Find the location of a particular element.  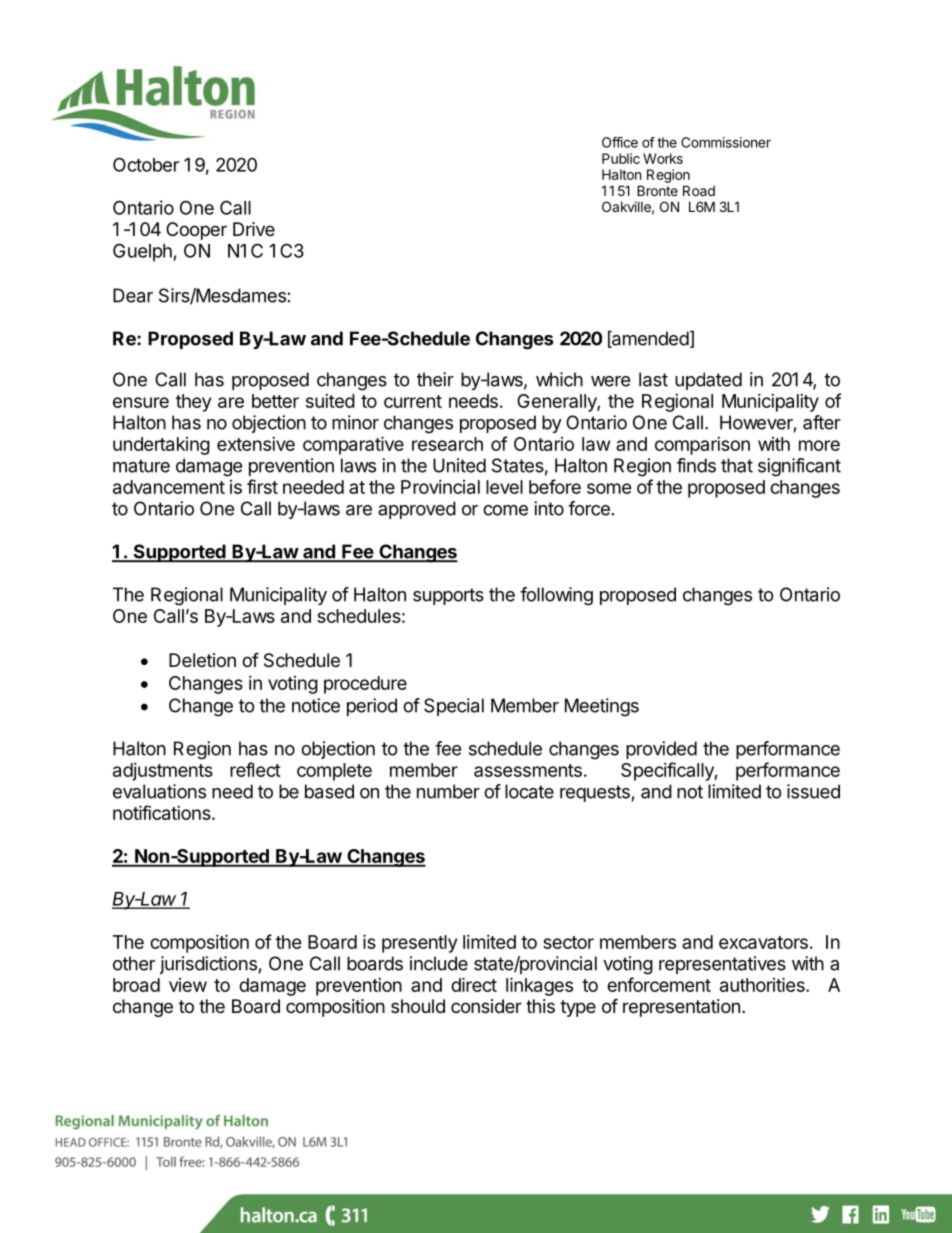

Deletion is located at coordinates (202, 660).
